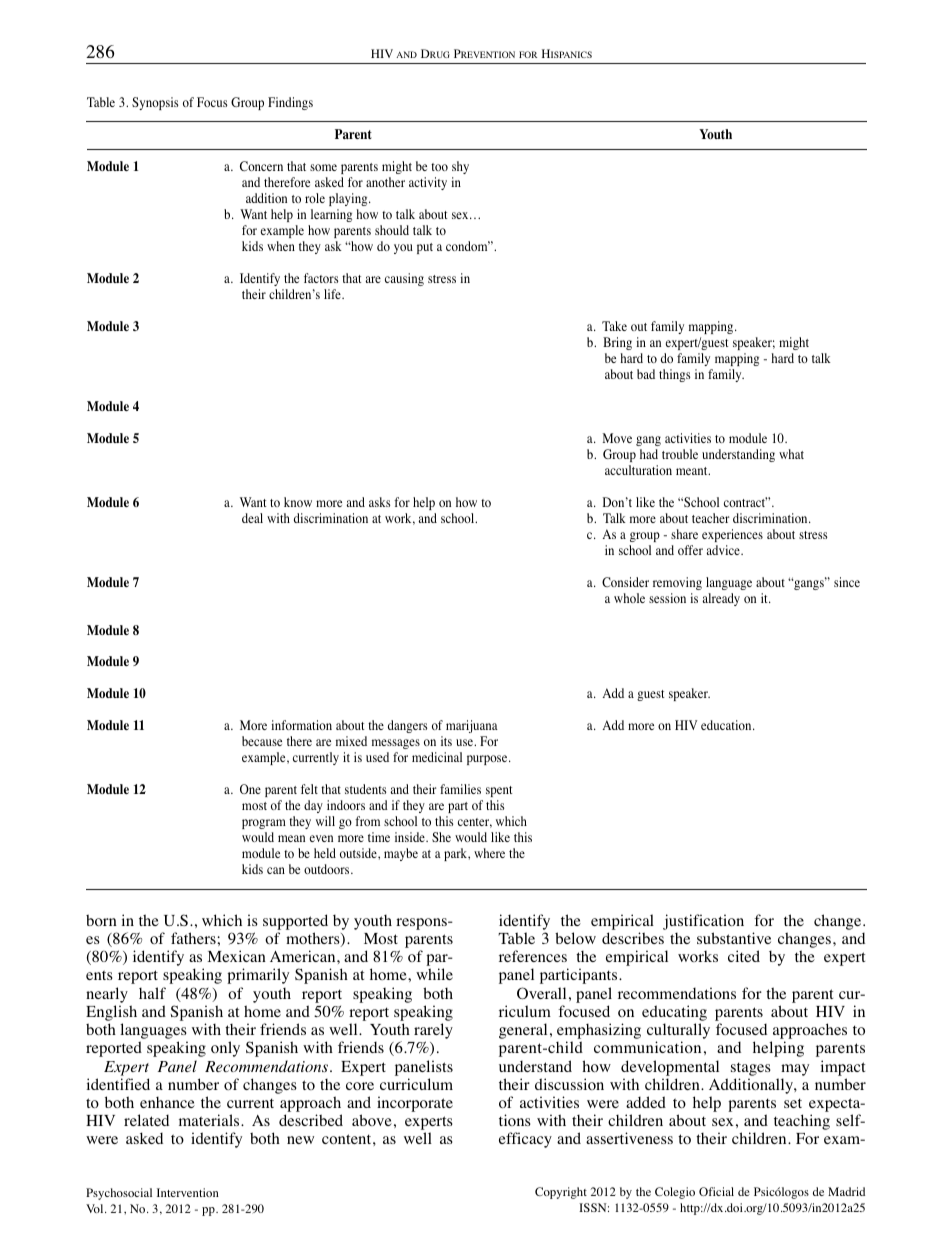 The height and width of the page is (1251, 952). What do you see at coordinates (155, 103) in the page?
I see `Synopsis` at bounding box center [155, 103].
